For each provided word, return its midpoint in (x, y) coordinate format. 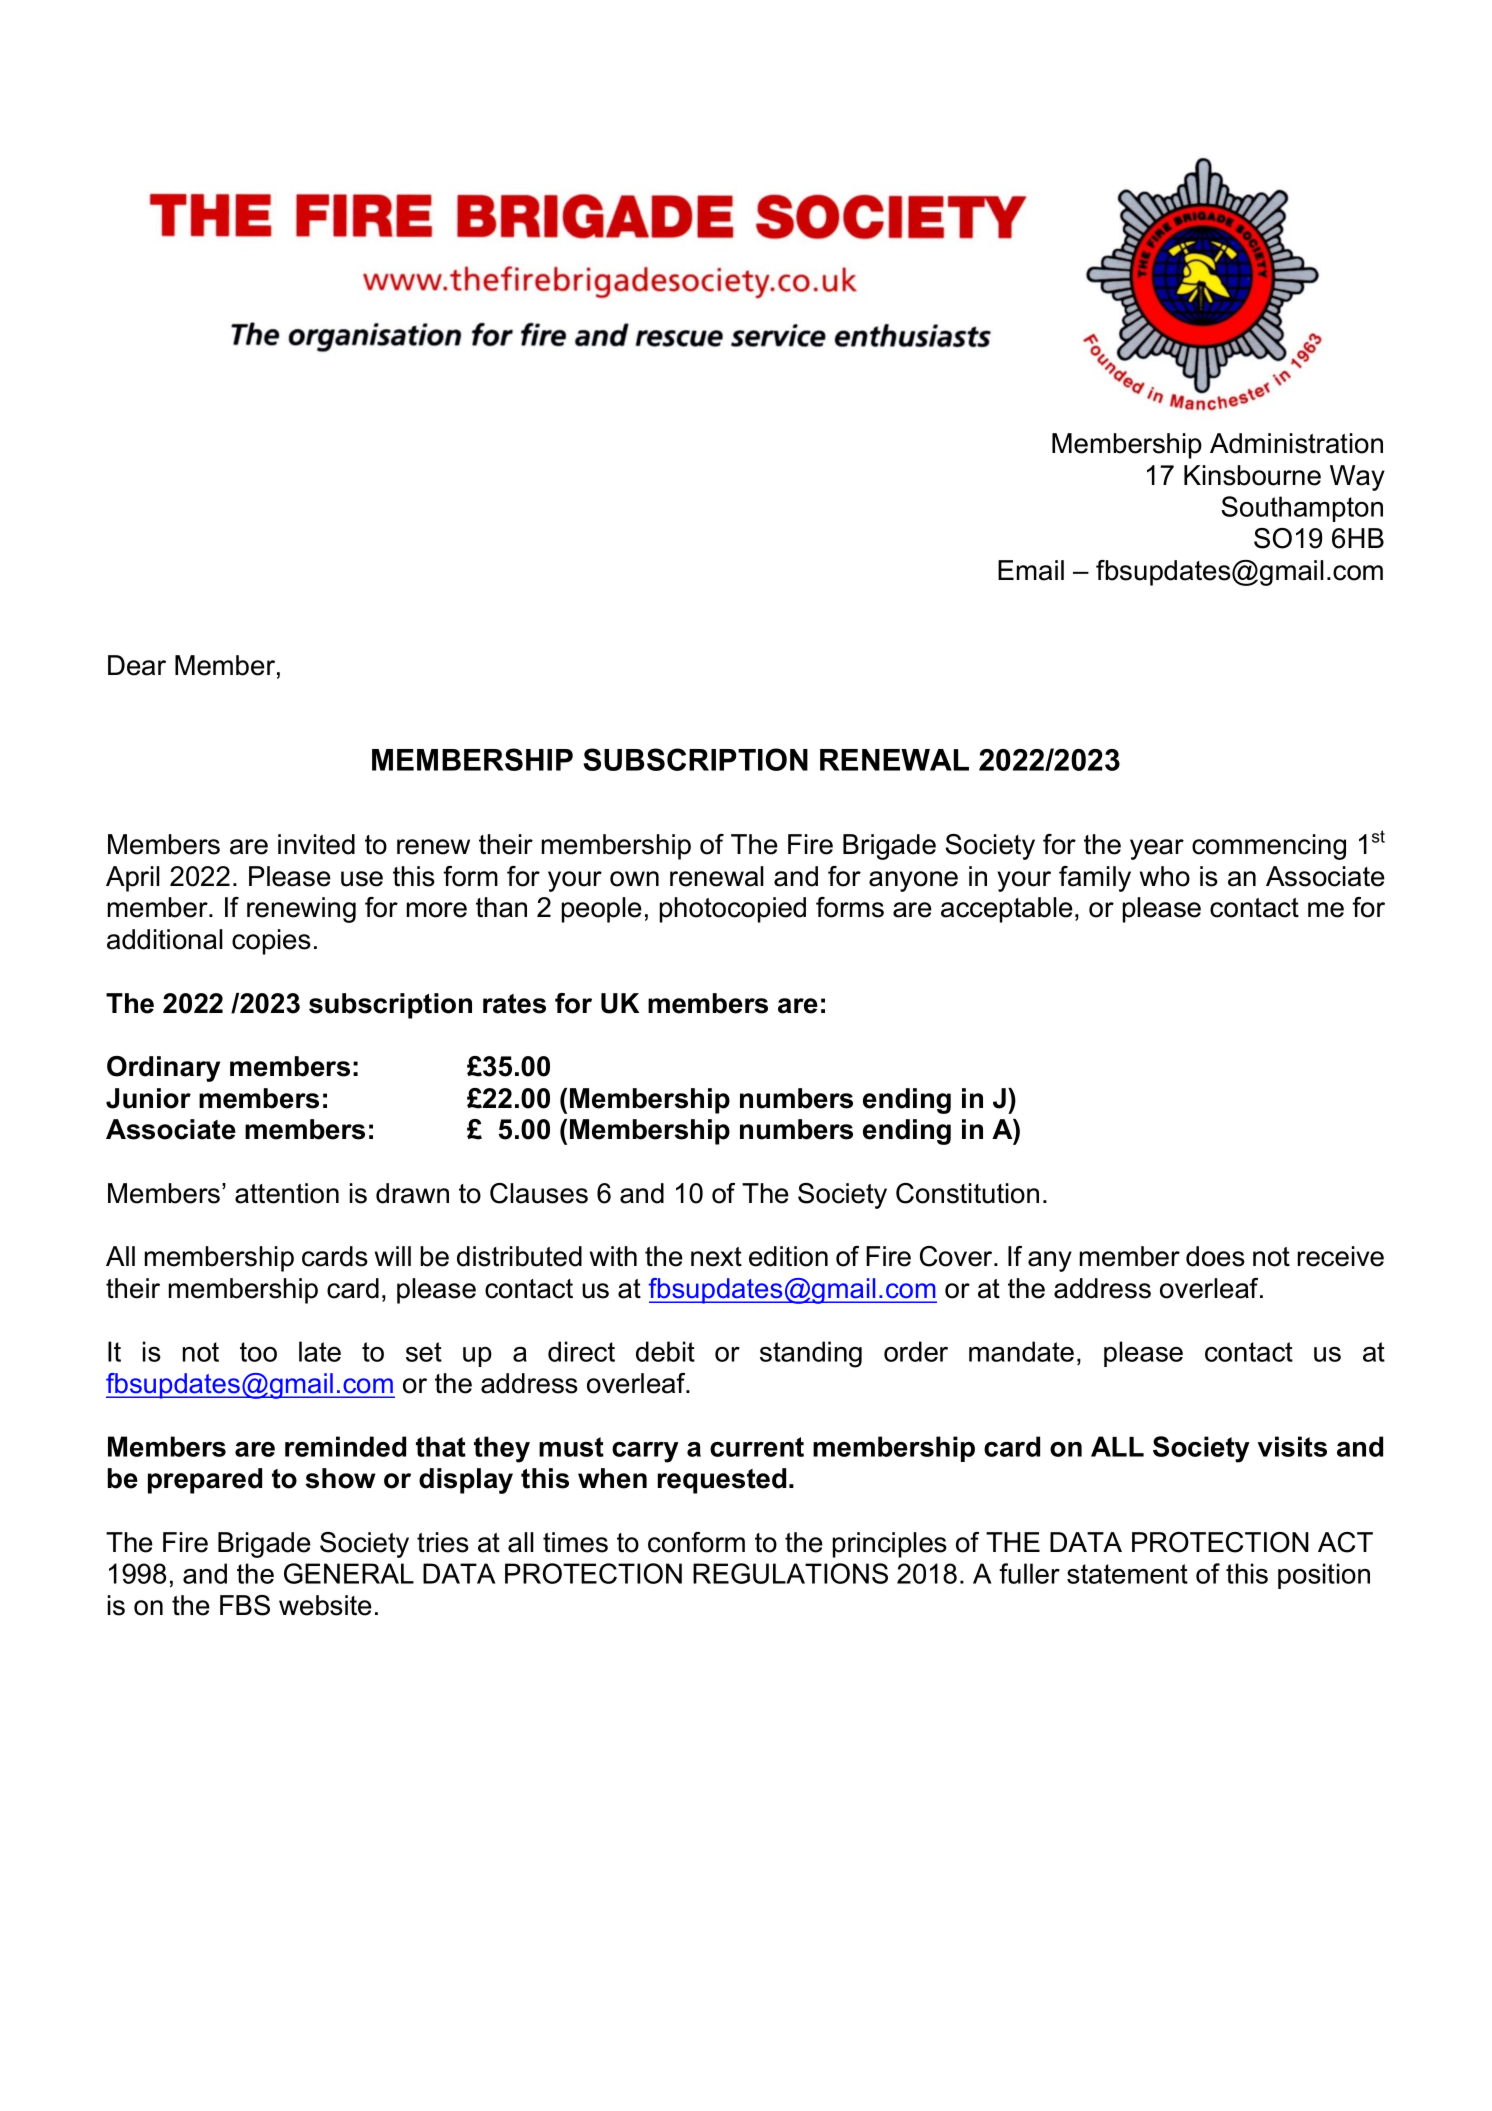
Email (1031, 570)
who (1165, 876)
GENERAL (349, 1573)
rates (514, 1004)
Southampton (1302, 509)
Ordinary (163, 1069)
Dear (137, 665)
